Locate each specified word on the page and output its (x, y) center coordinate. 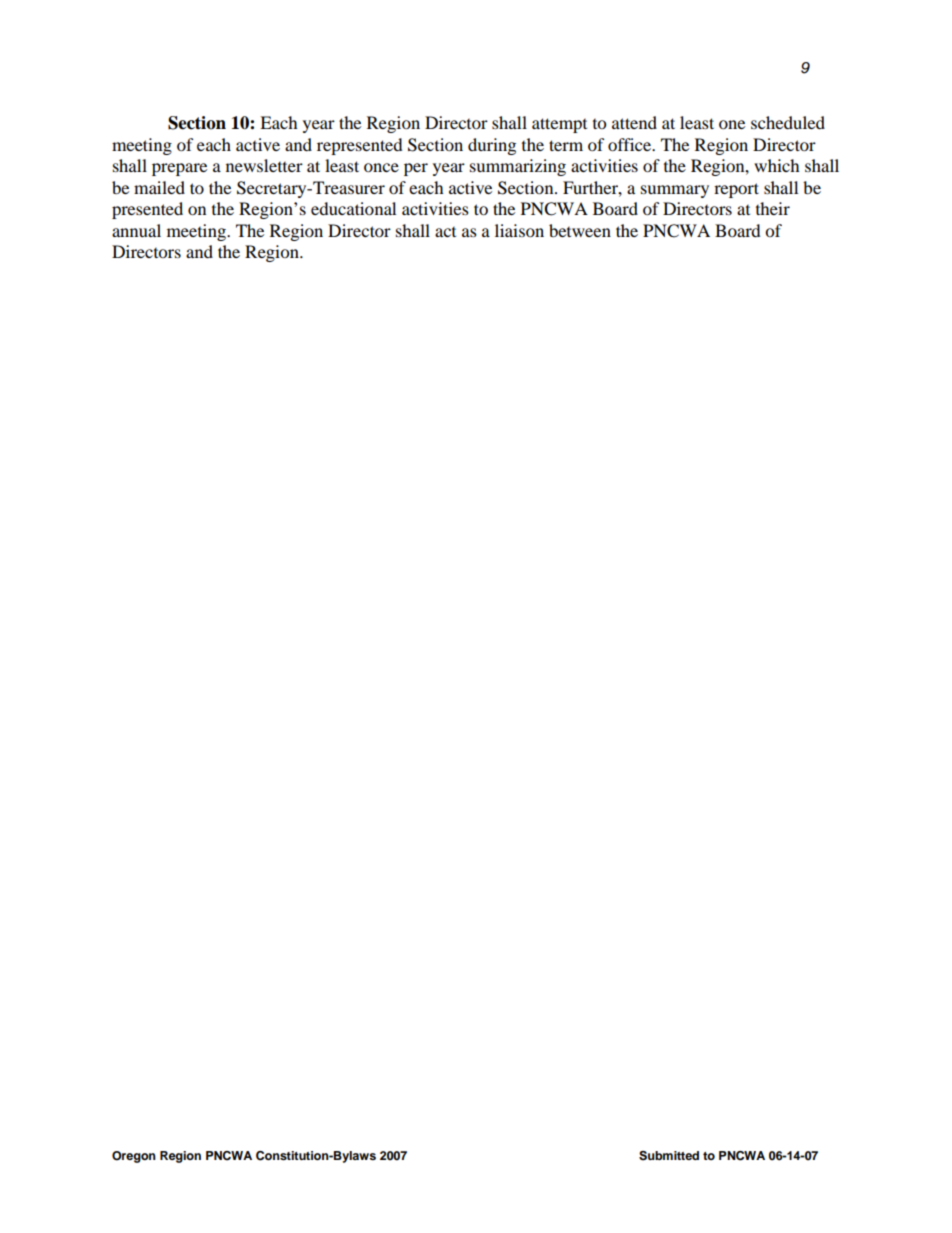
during (492, 146)
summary (675, 191)
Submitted (669, 1156)
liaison (519, 230)
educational (353, 208)
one (732, 124)
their (773, 208)
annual (136, 230)
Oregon (134, 1157)
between (580, 230)
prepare (179, 169)
